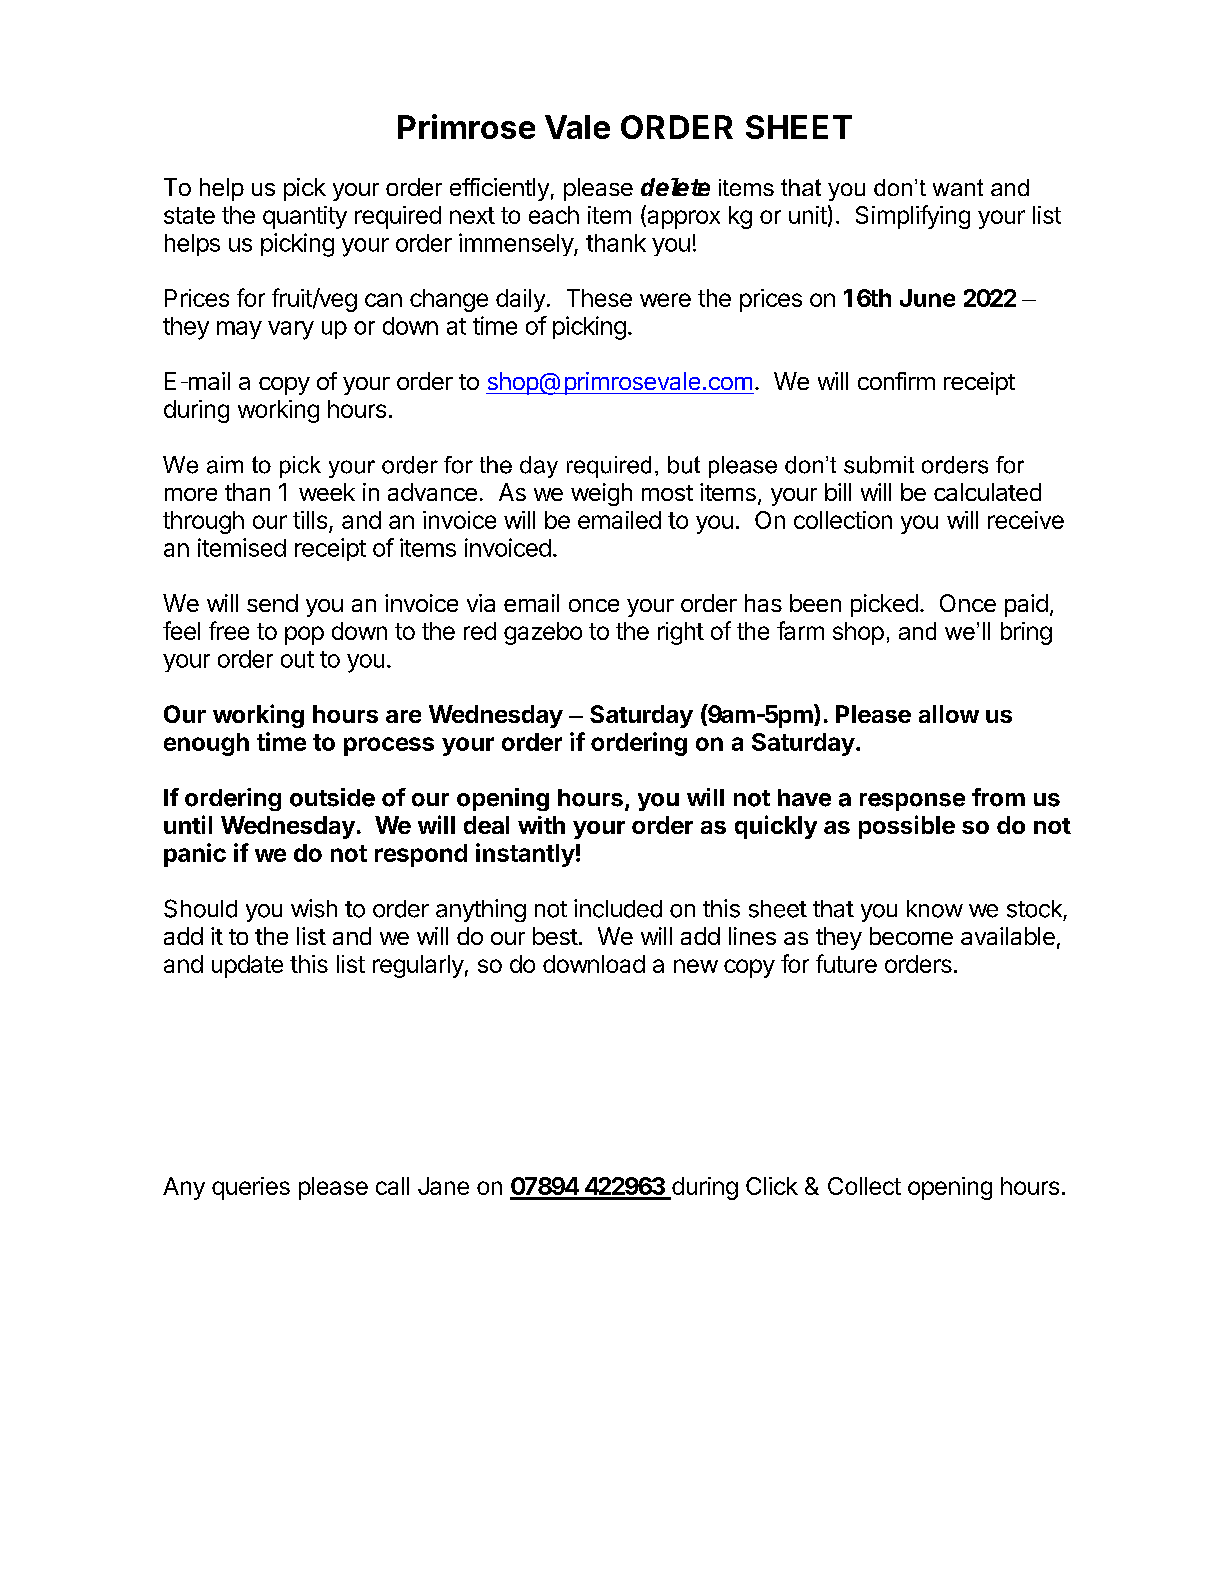  What do you see at coordinates (935, 909) in the screenshot?
I see `know` at bounding box center [935, 909].
